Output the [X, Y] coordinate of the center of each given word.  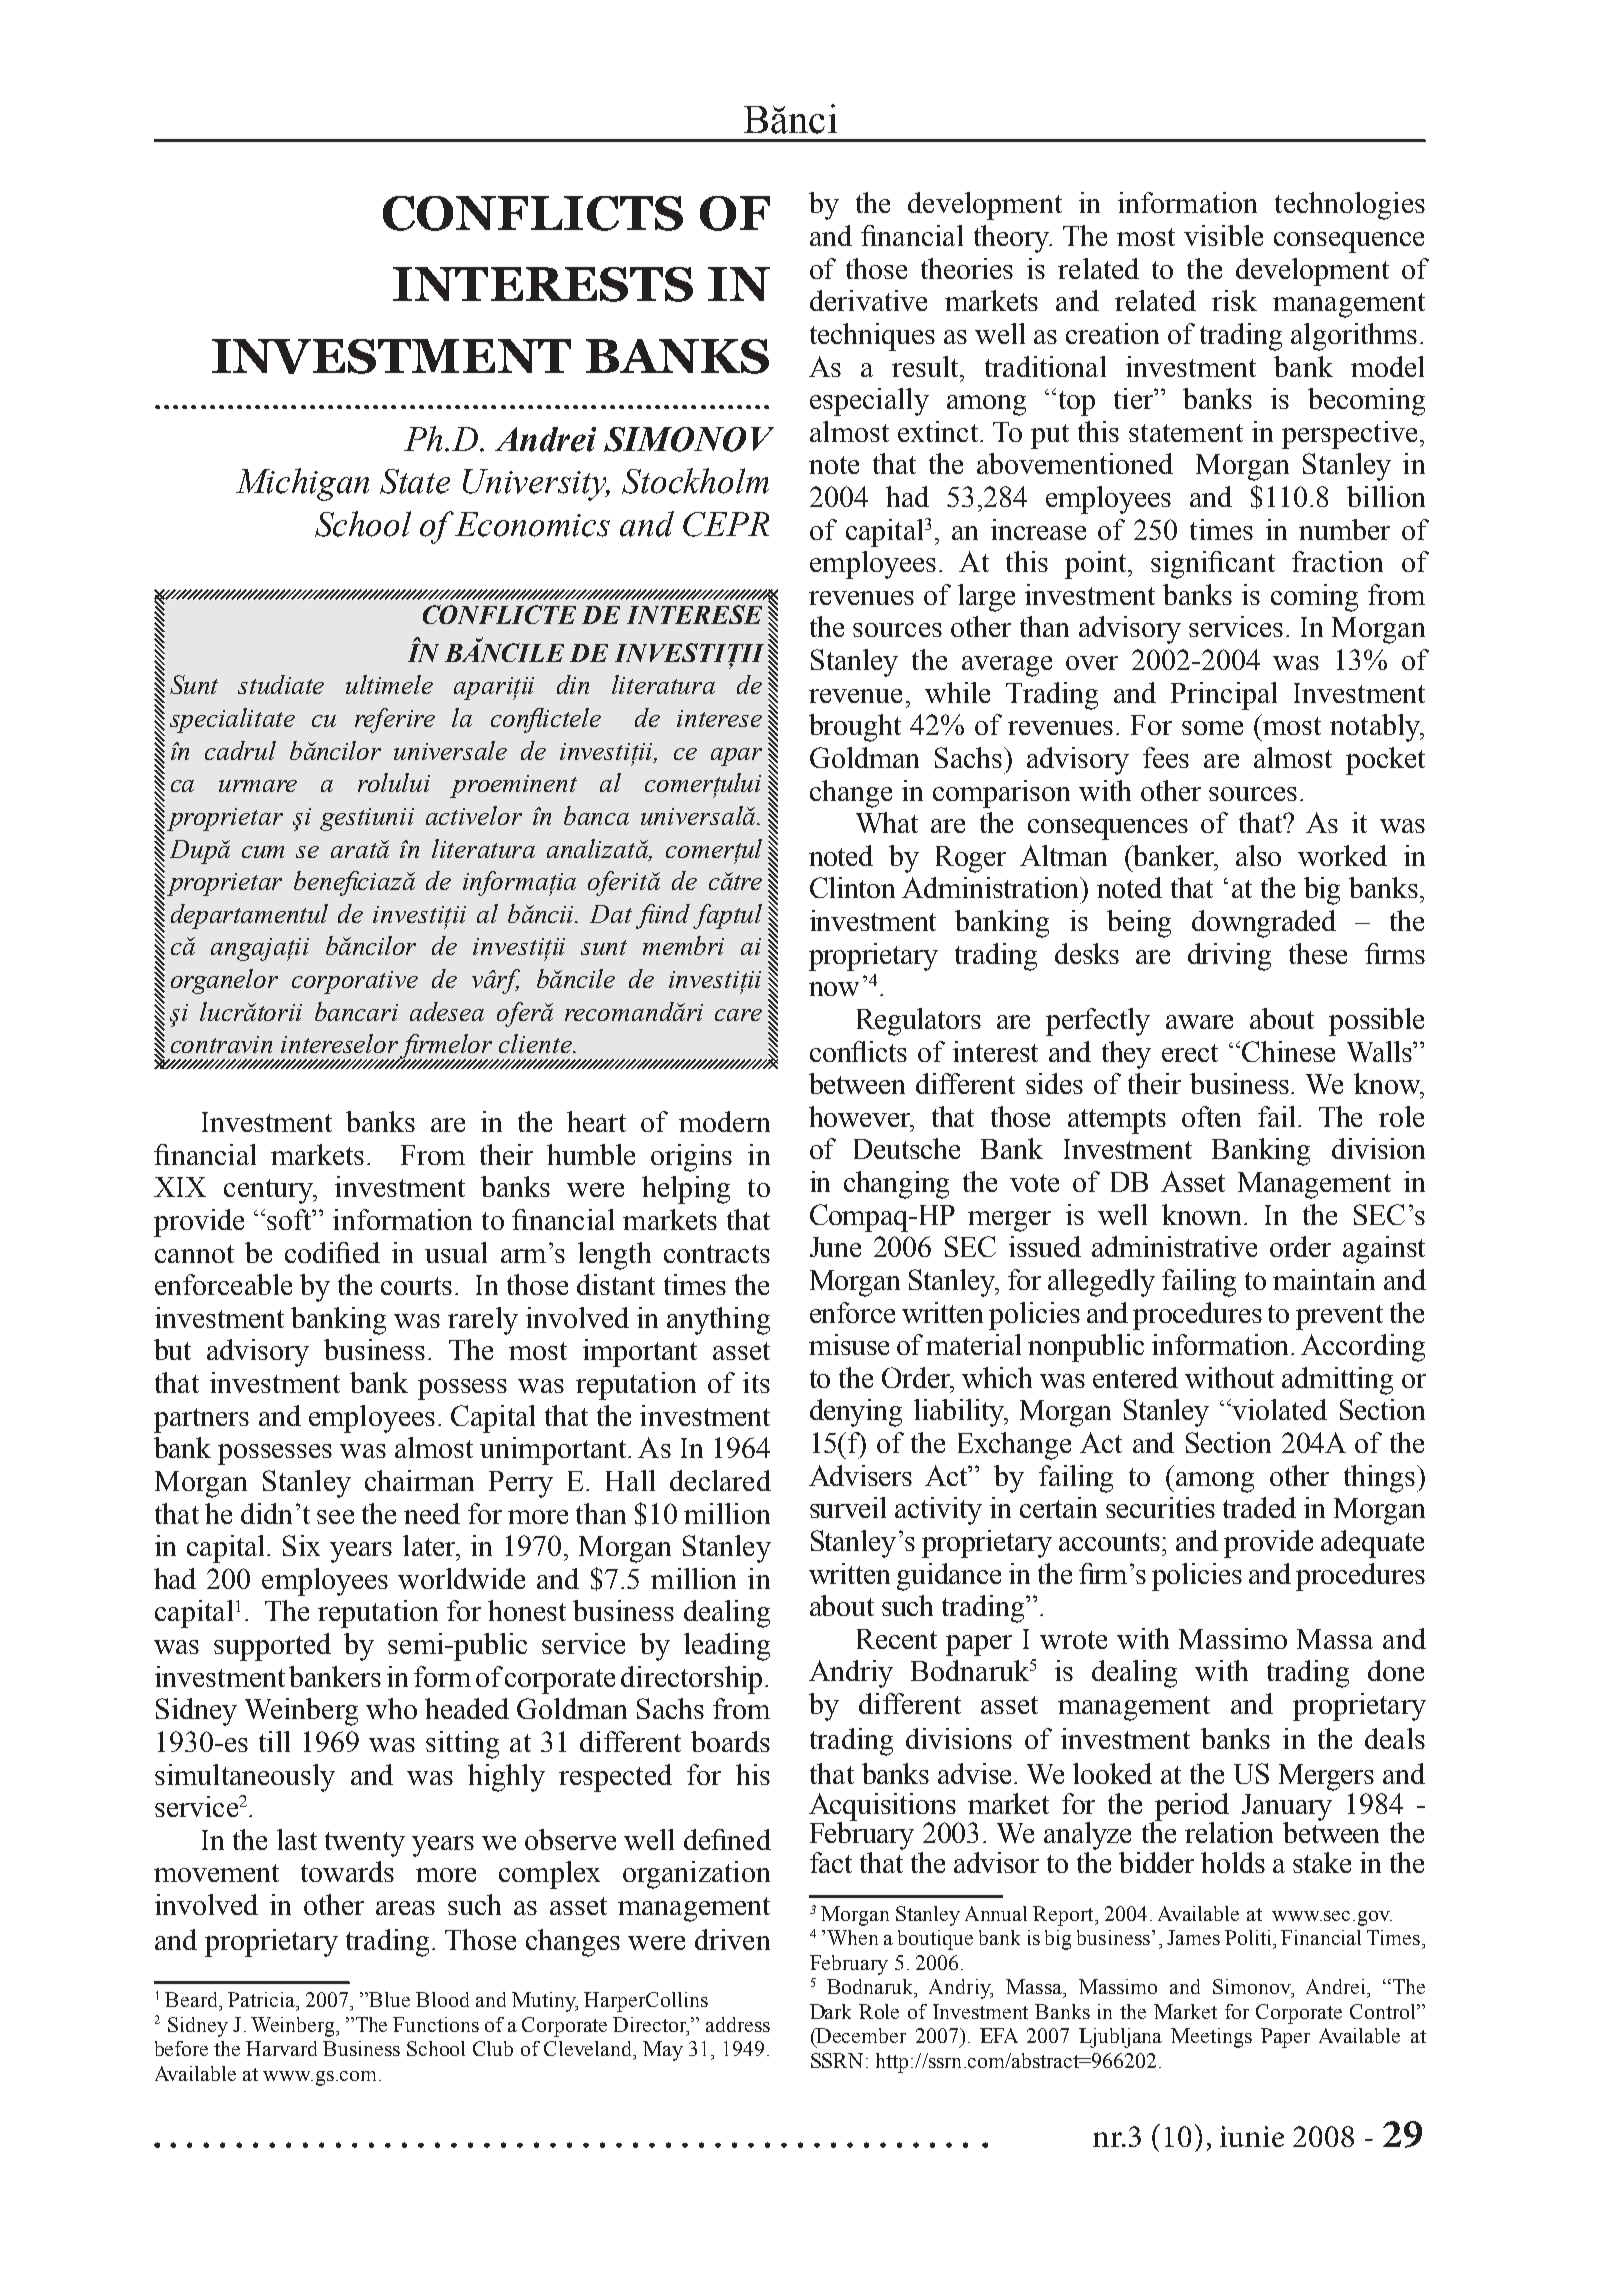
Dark [830, 2011]
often [1211, 1116]
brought [855, 728]
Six [301, 1545]
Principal [1224, 696]
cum [263, 852]
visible [1223, 235]
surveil [848, 1507]
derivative [868, 300]
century [269, 1191]
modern [724, 1121]
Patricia [263, 2001]
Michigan [302, 484]
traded [1259, 1507]
